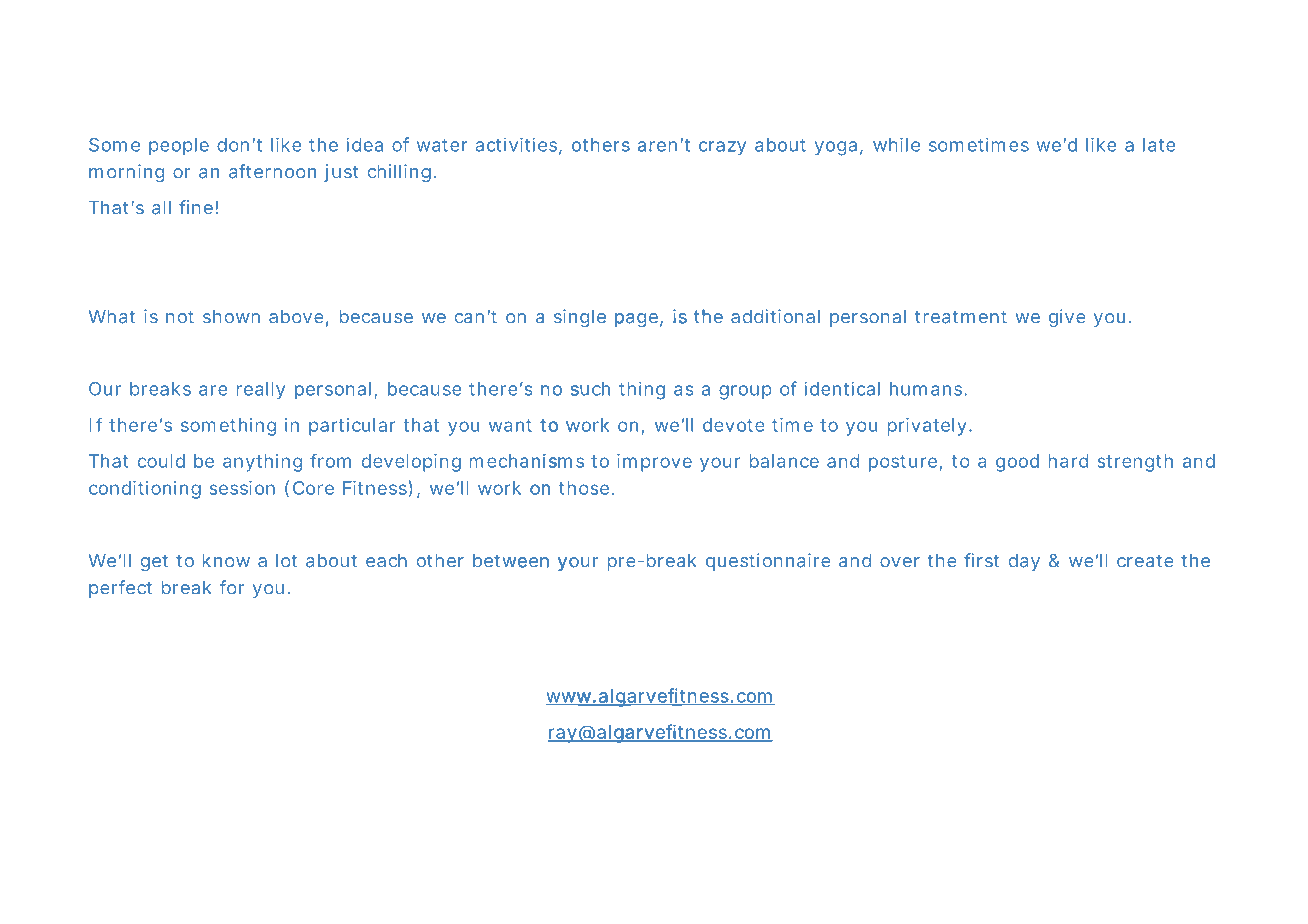 Image resolution: width=1308 pixels, height=924 pixels. I want to click on privately, so click(927, 427).
